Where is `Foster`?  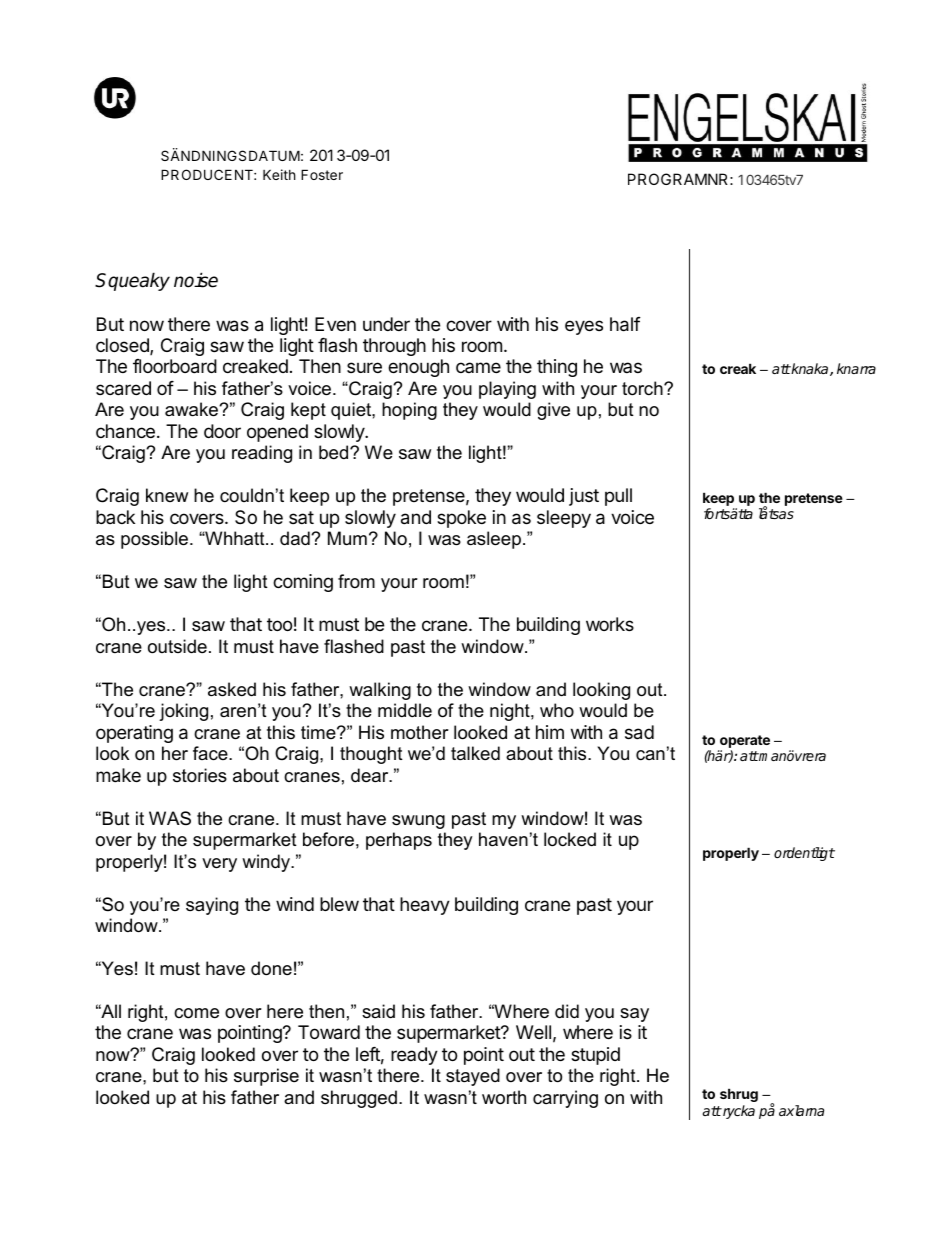
Foster is located at coordinates (322, 174).
